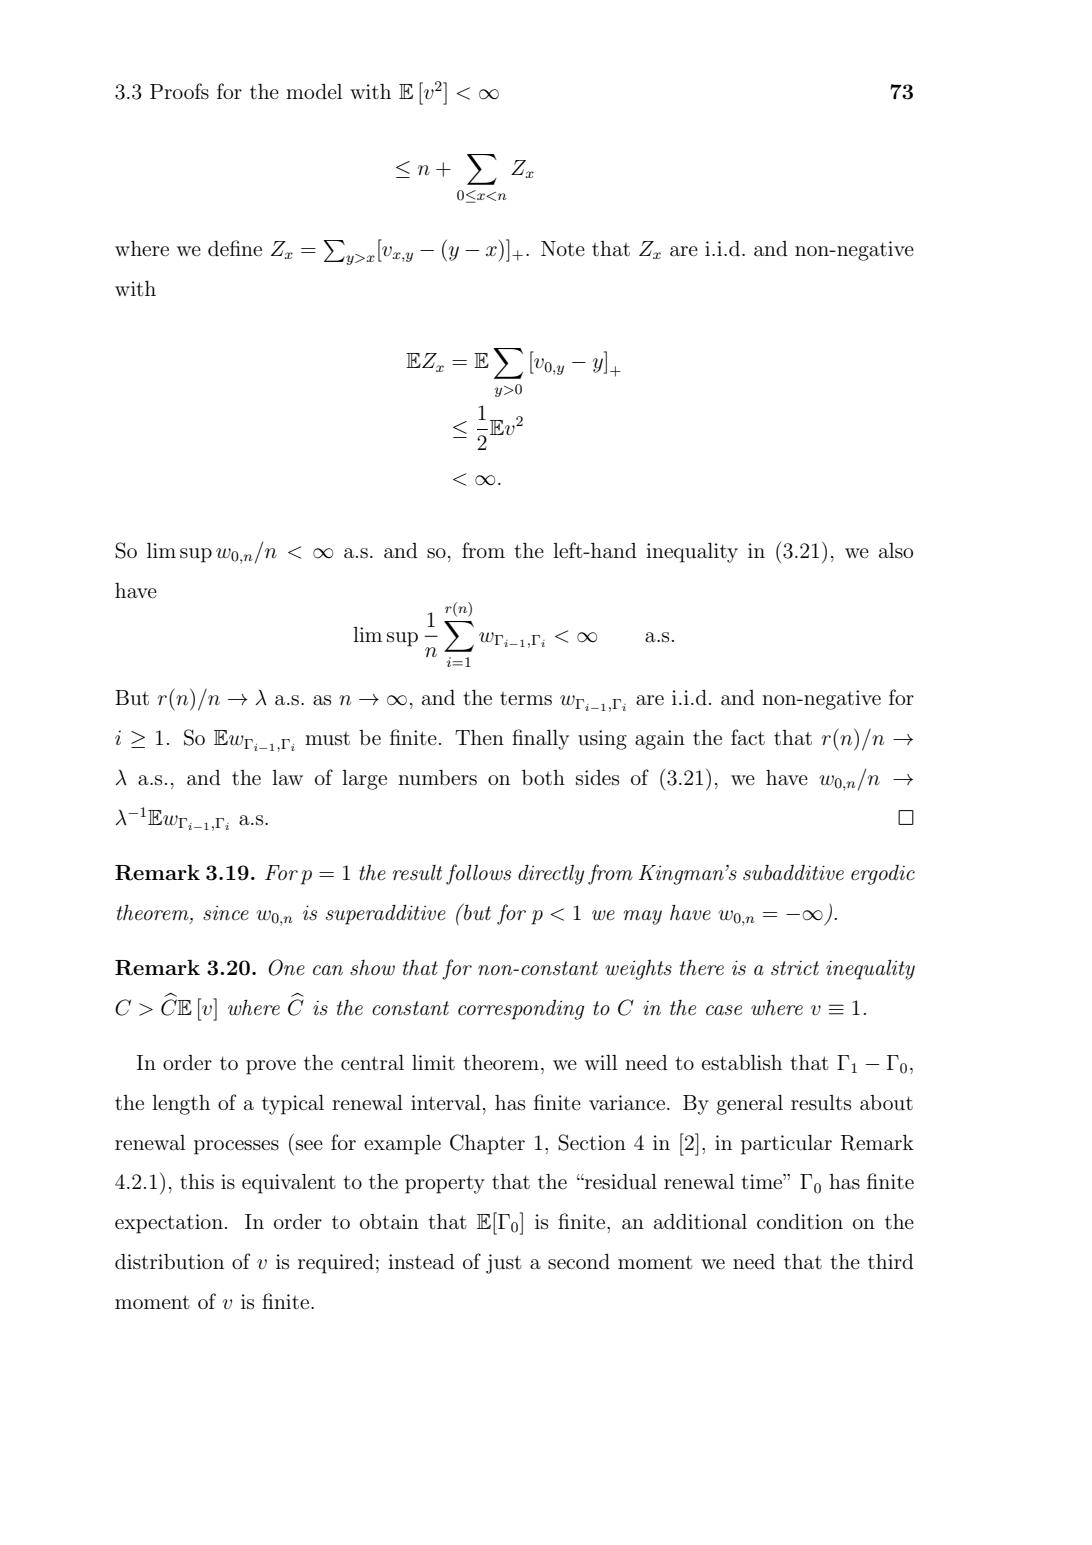 This screenshot has width=1092, height=1545. Describe the element at coordinates (660, 740) in the screenshot. I see `again` at that location.
